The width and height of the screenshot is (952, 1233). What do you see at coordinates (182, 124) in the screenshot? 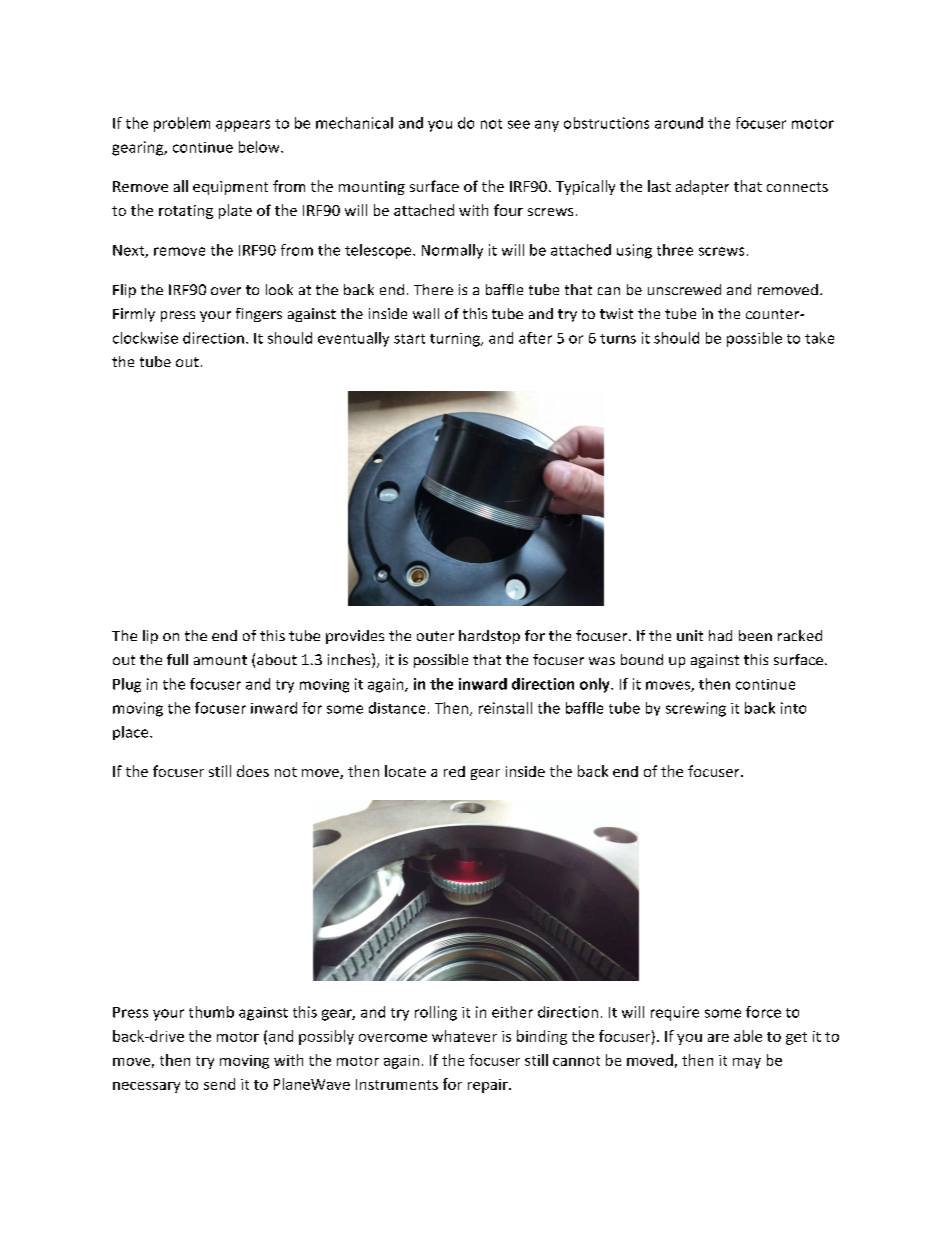
I see `problem` at bounding box center [182, 124].
